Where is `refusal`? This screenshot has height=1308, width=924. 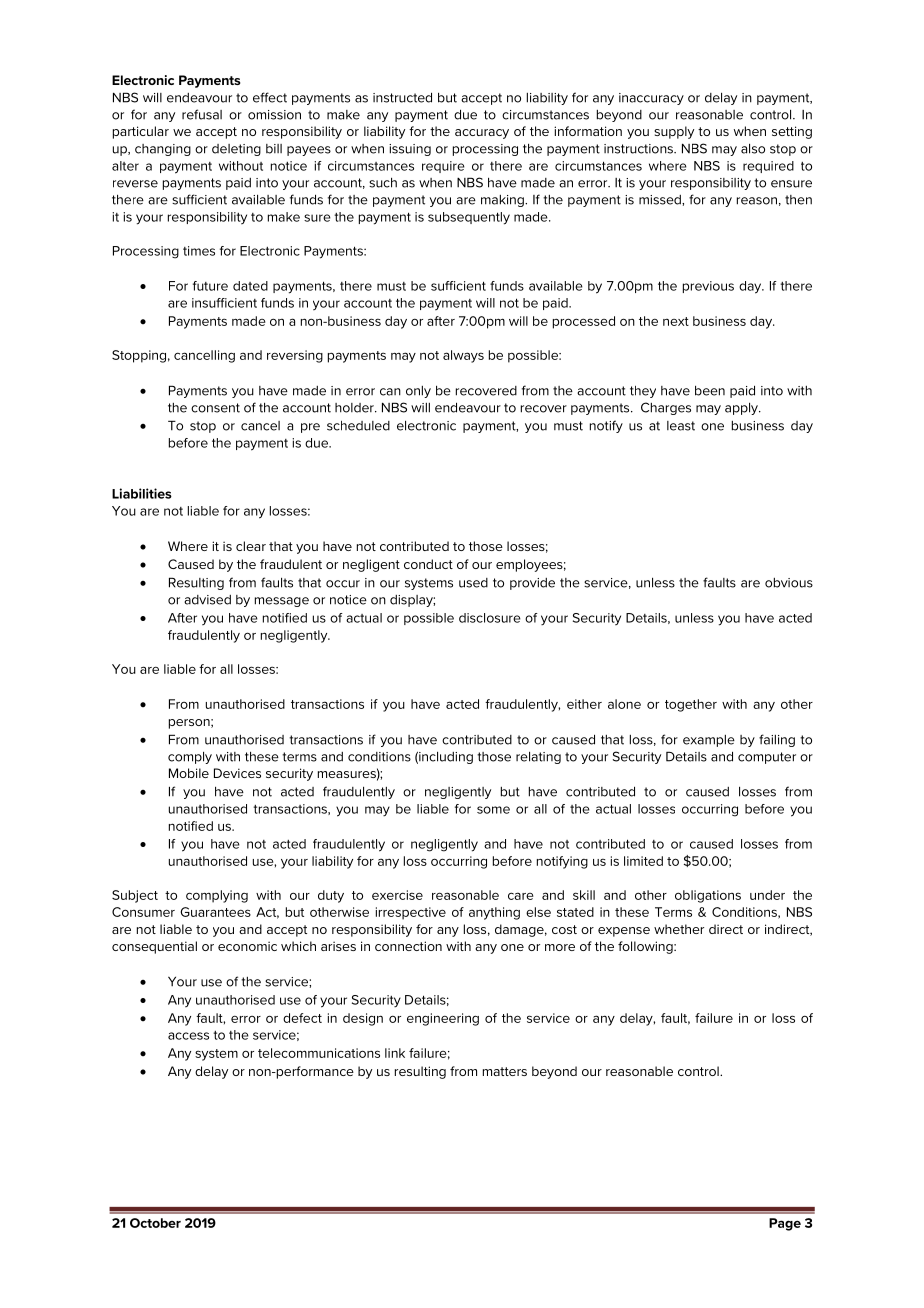
refusal is located at coordinates (202, 114).
